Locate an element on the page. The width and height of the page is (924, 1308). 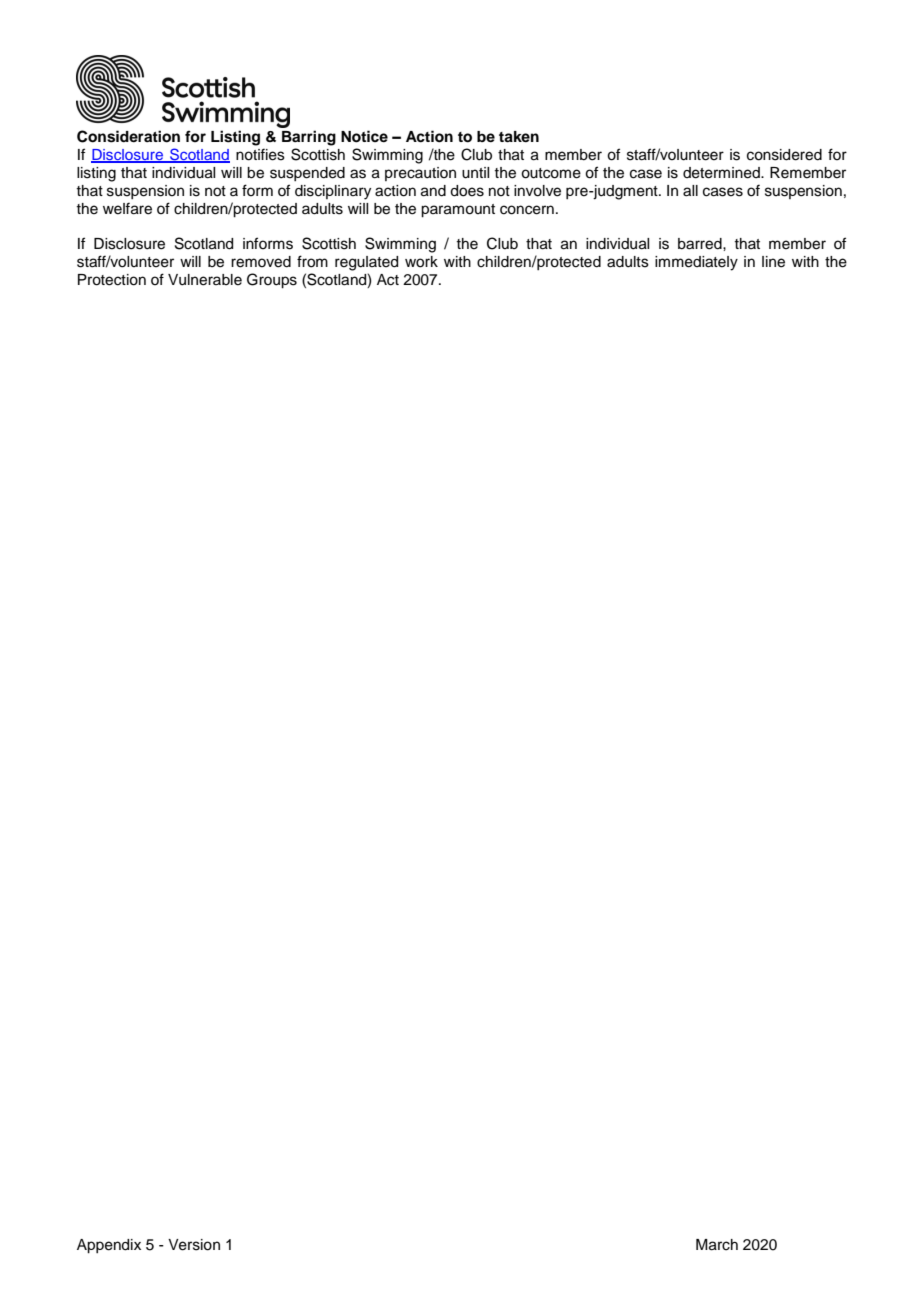
determined is located at coordinates (722, 173).
